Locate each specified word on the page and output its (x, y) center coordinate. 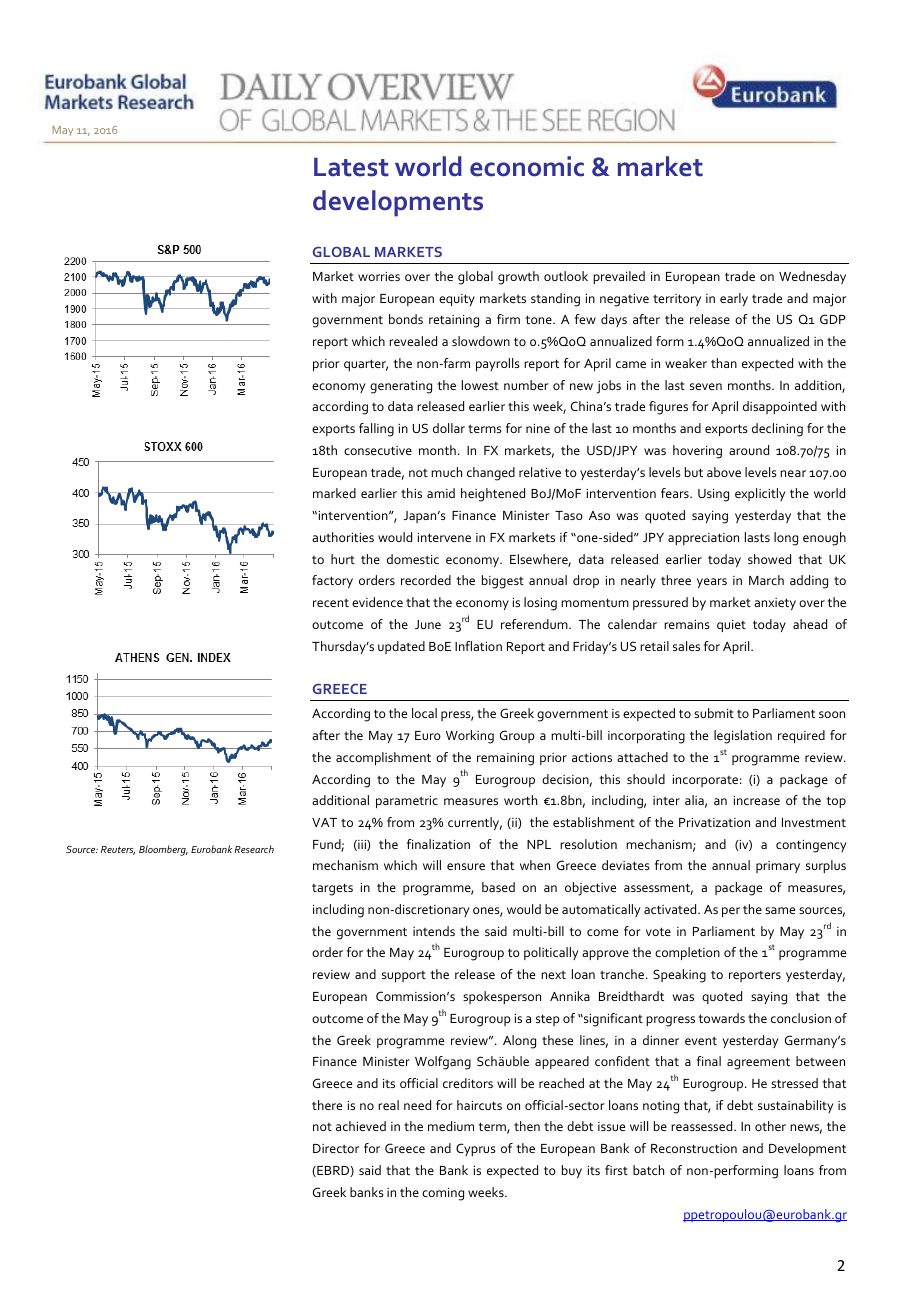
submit (714, 713)
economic (527, 166)
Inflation (478, 646)
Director (336, 1148)
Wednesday (812, 277)
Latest (351, 167)
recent (331, 603)
